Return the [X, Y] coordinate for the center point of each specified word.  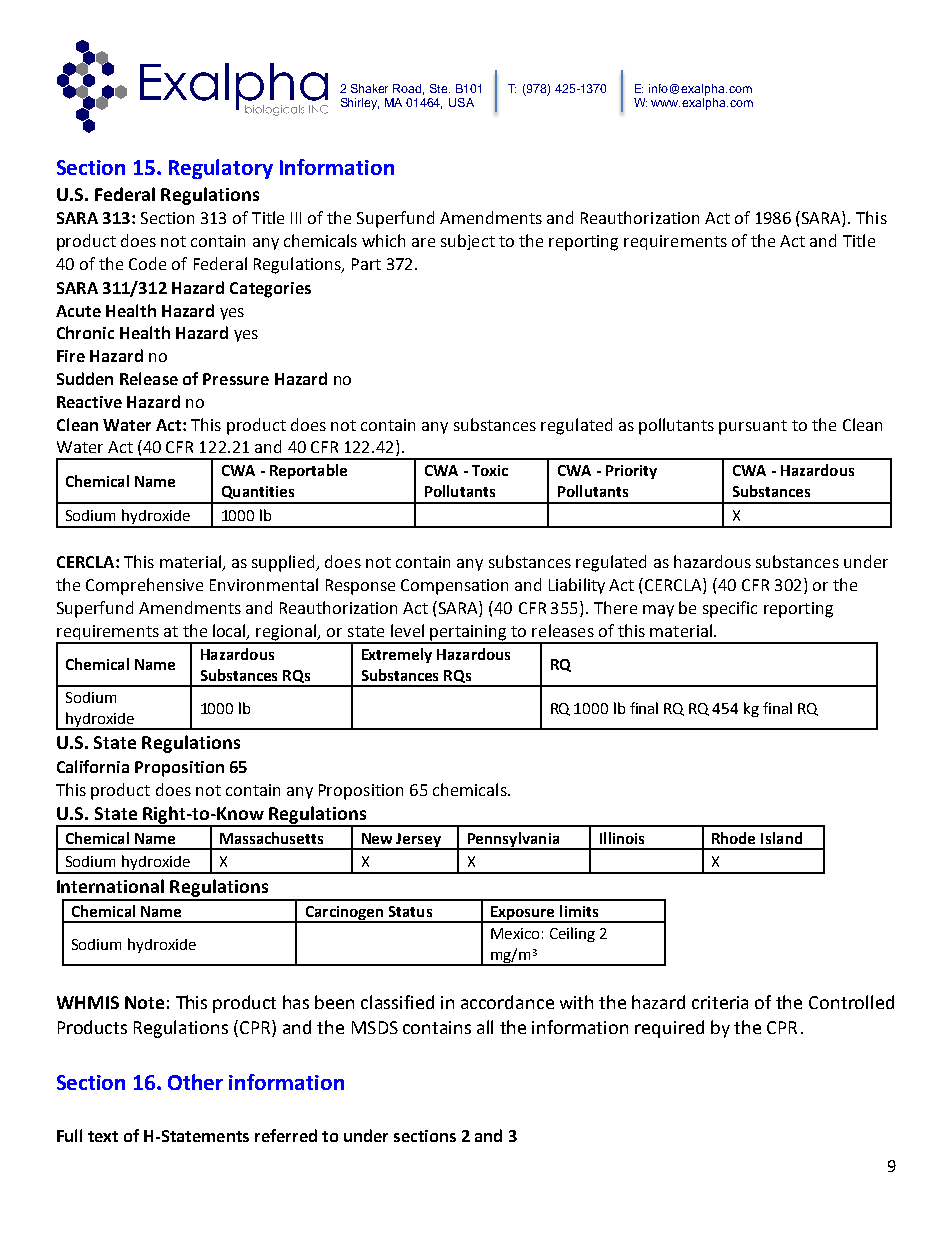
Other [195, 1082]
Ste [440, 88]
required [669, 1029]
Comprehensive [144, 586]
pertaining [468, 634]
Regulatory [221, 169]
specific [730, 609]
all [485, 1027]
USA [461, 102]
